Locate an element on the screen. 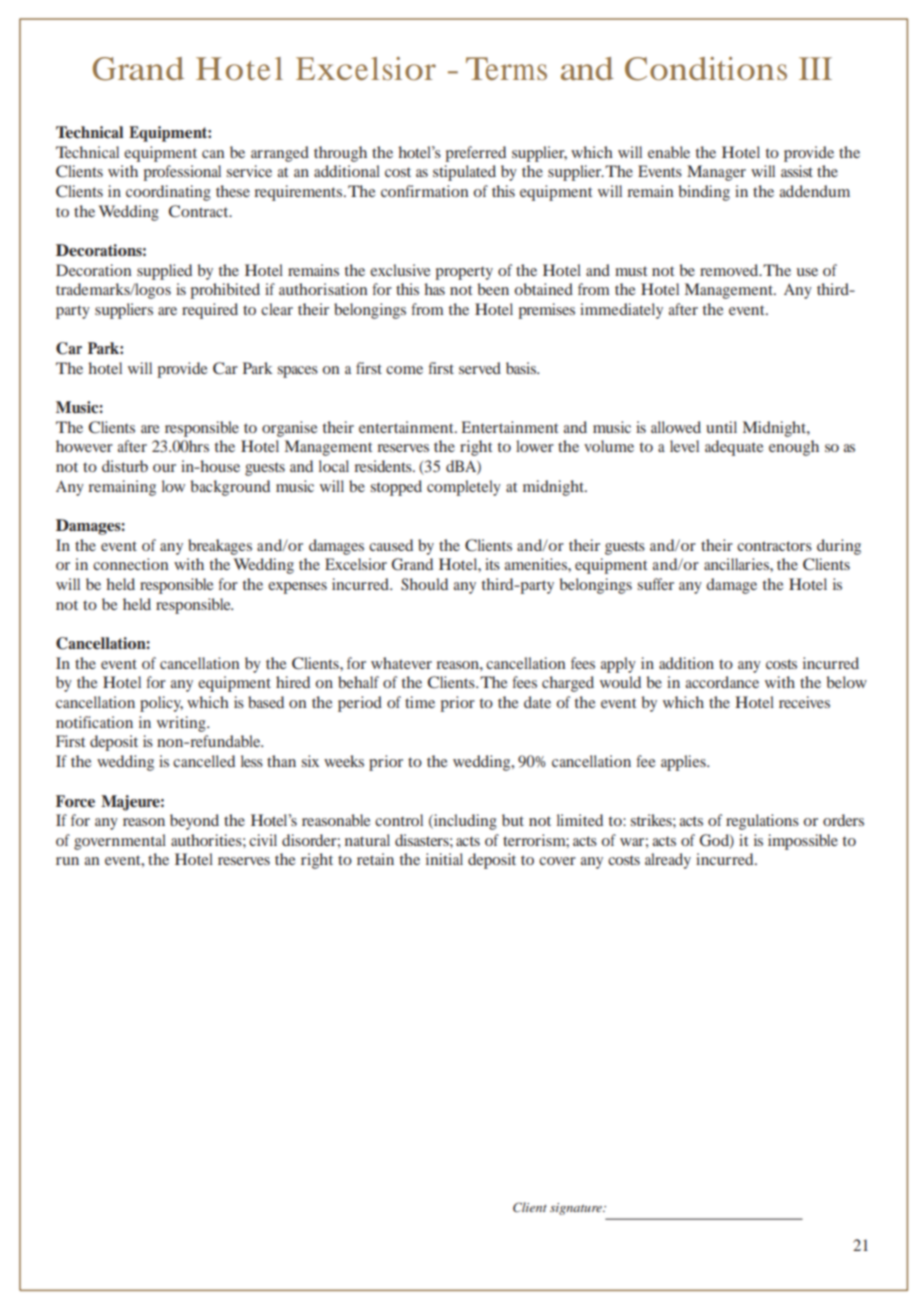 Image resolution: width=924 pixels, height=1308 pixels. beyond is located at coordinates (194, 822).
